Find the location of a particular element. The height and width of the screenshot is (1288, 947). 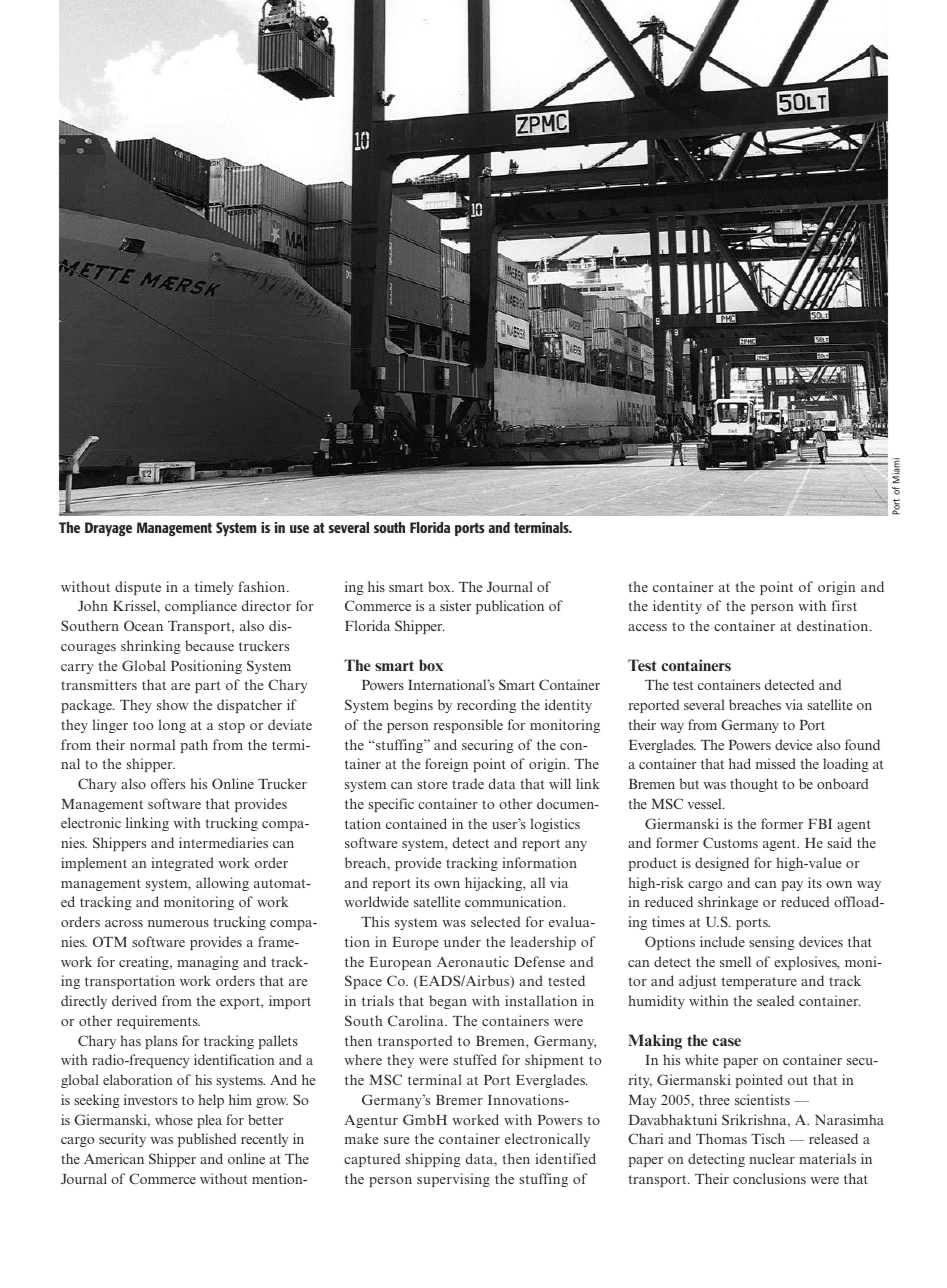

allowing is located at coordinates (222, 884).
